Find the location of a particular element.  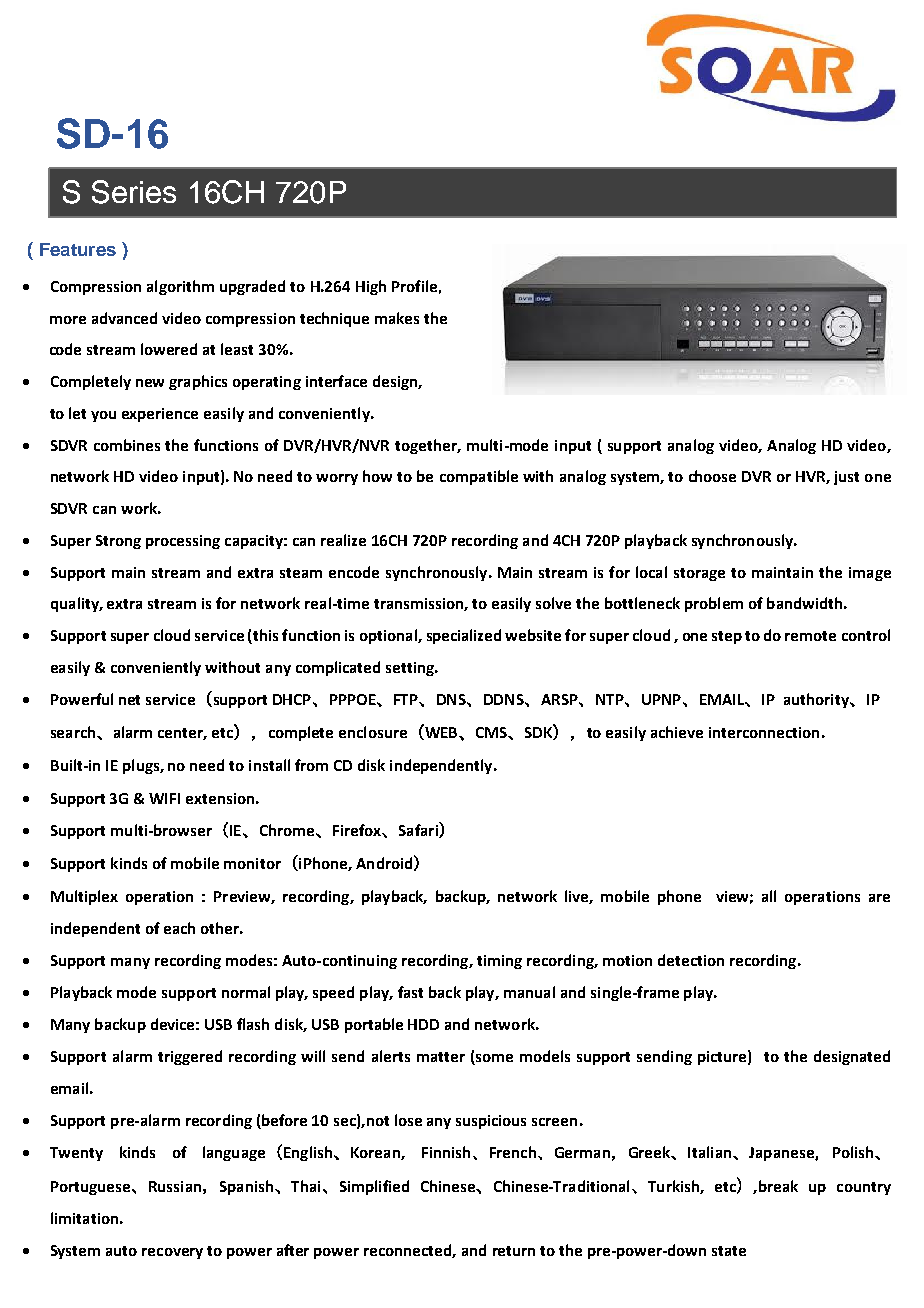

High is located at coordinates (371, 287).
